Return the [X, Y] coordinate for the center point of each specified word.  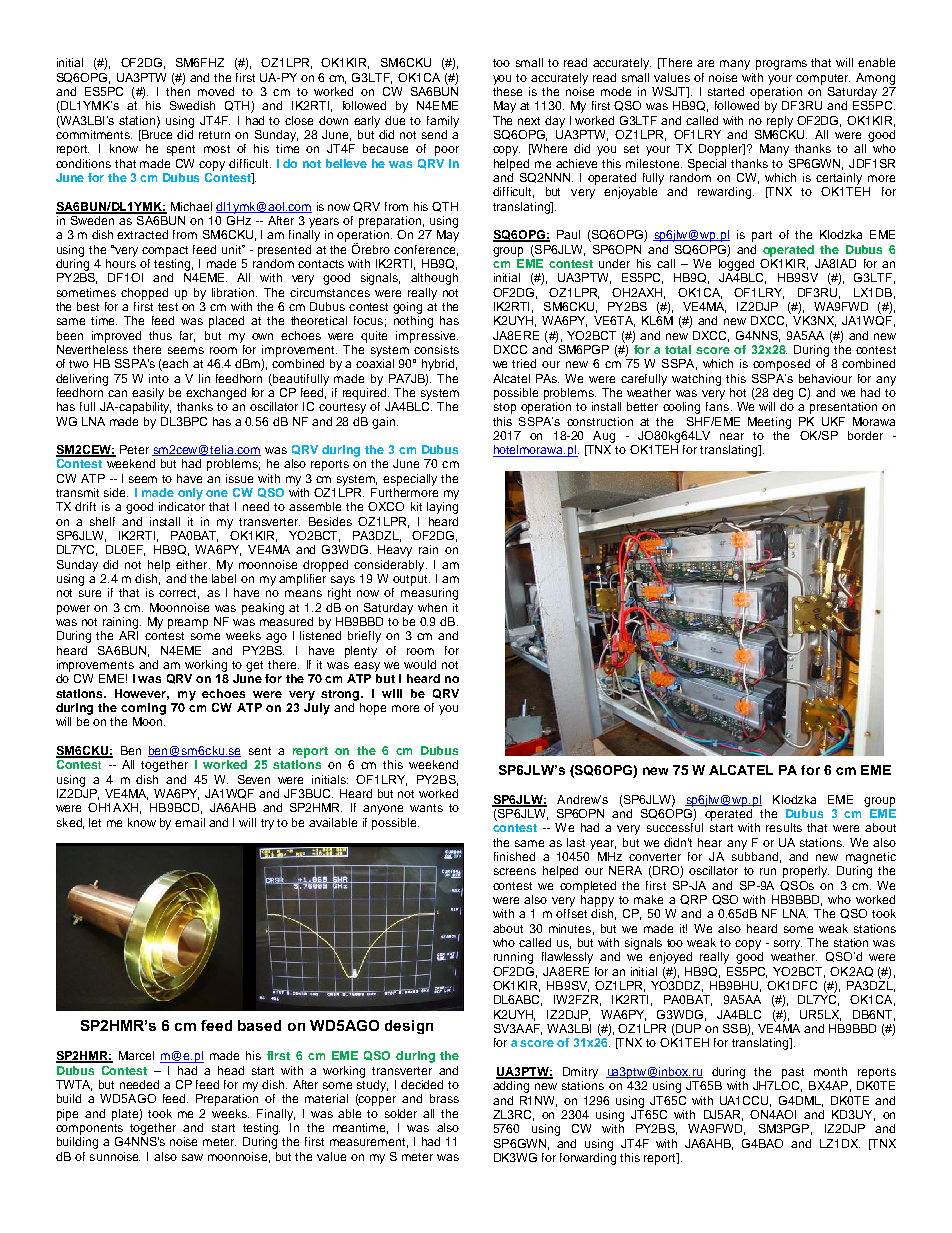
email [190, 822]
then [178, 91]
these [507, 91]
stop [505, 408]
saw [192, 1157]
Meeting [769, 423]
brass [444, 1098]
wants [426, 808]
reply [780, 122]
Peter [134, 449]
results [784, 827]
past [793, 1073]
